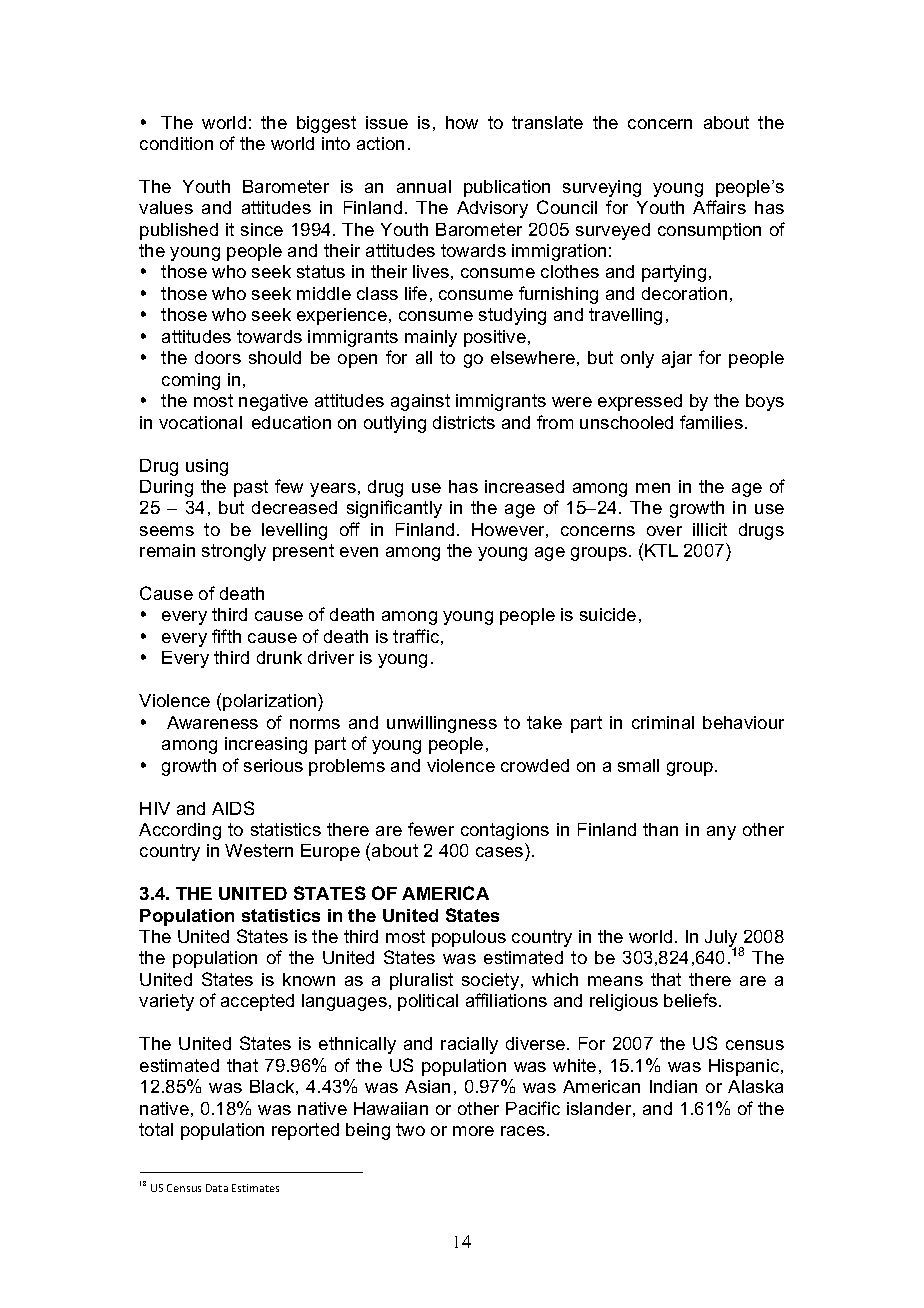 The image size is (924, 1308). What do you see at coordinates (524, 486) in the image?
I see `increased` at bounding box center [524, 486].
